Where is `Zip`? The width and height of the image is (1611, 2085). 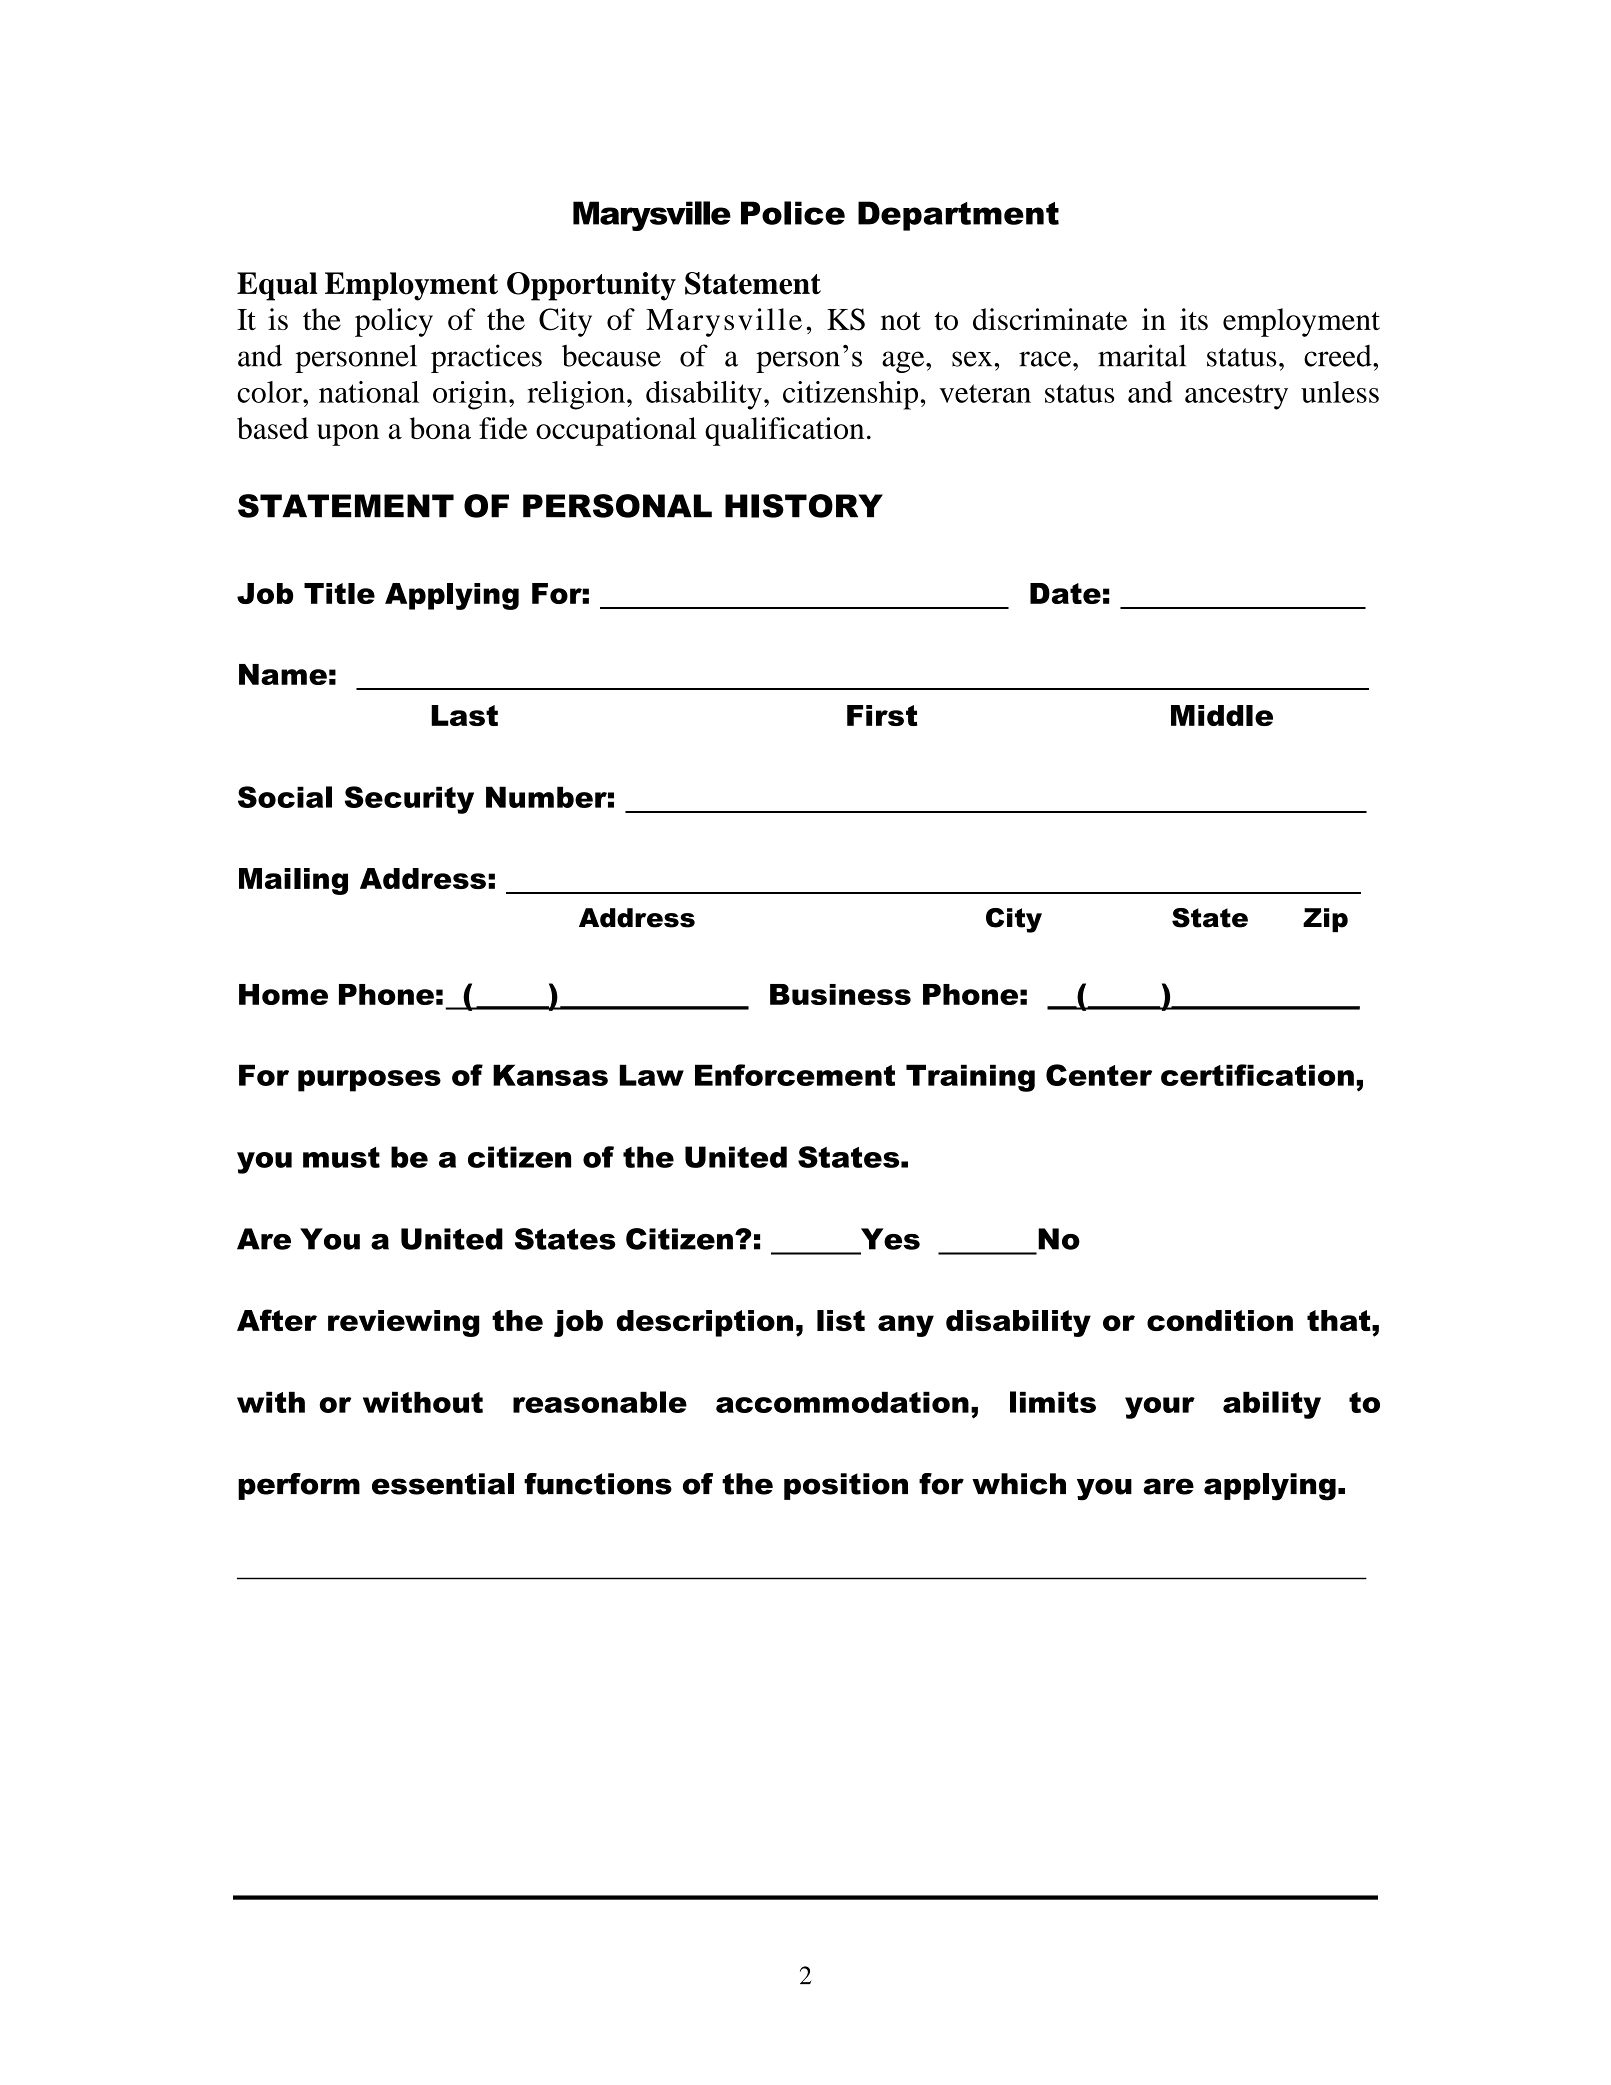
Zip is located at coordinates (1325, 920).
